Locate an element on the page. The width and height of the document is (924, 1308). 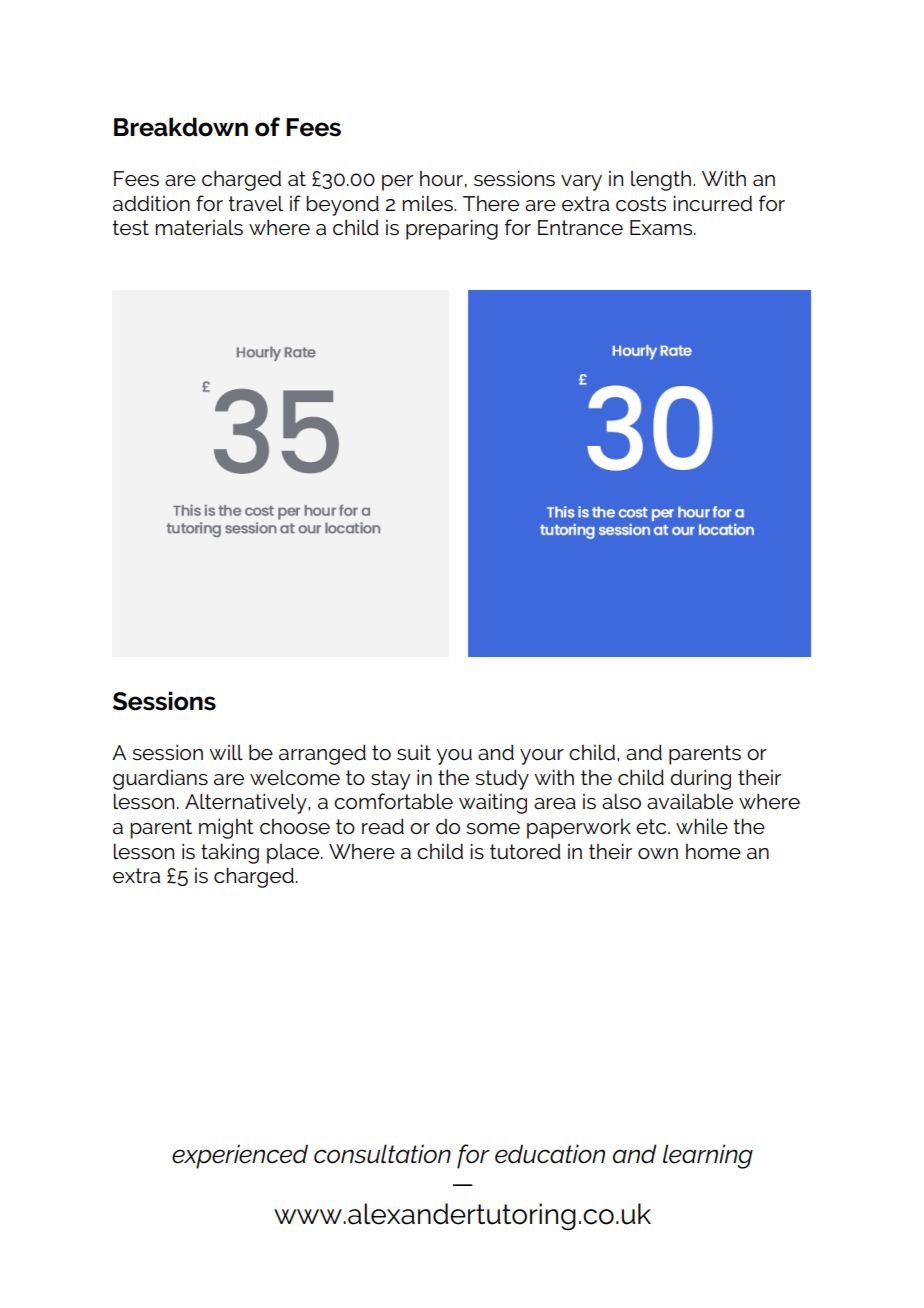
learning is located at coordinates (708, 1156).
